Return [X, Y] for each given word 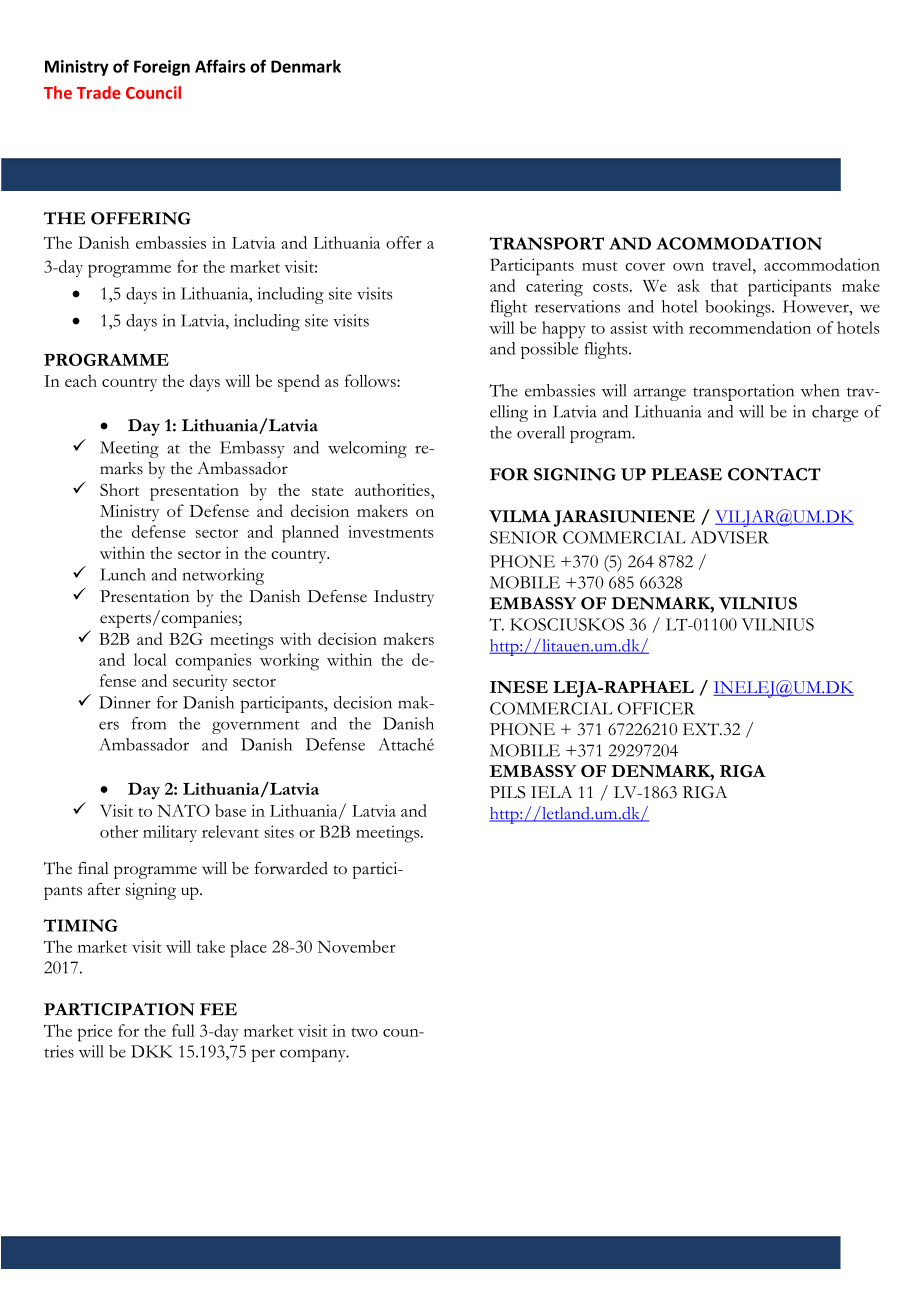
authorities [393, 491]
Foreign [162, 68]
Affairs [220, 66]
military [170, 833]
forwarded [291, 868]
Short [119, 489]
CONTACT [774, 474]
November [356, 946]
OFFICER [656, 708]
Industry [404, 598]
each [81, 380]
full [183, 1030]
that [724, 285]
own [688, 267]
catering [554, 288]
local [150, 659]
